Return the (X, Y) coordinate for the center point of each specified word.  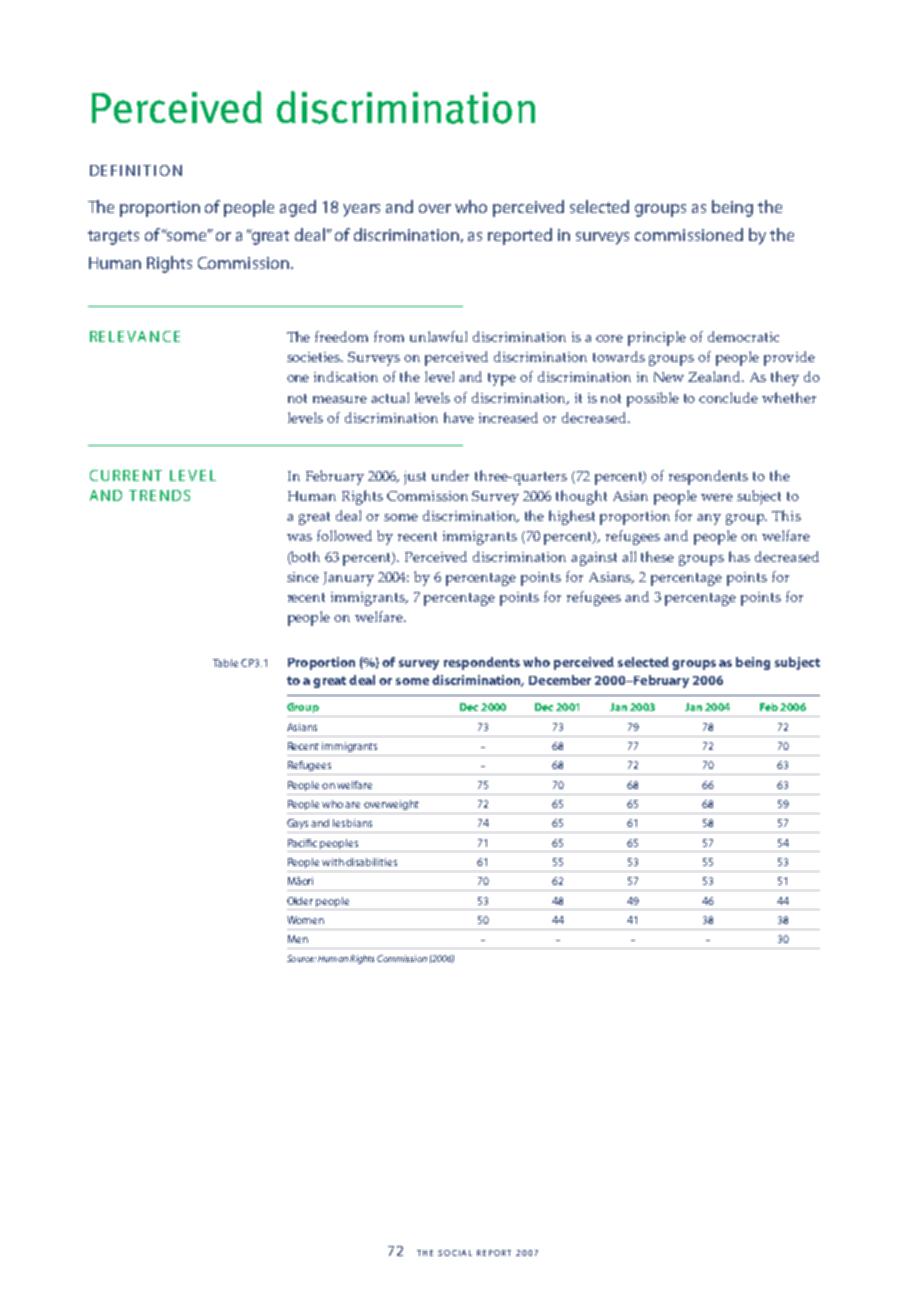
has (739, 556)
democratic (743, 336)
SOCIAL (455, 1253)
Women (305, 920)
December (560, 680)
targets (113, 237)
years (361, 210)
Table (225, 663)
